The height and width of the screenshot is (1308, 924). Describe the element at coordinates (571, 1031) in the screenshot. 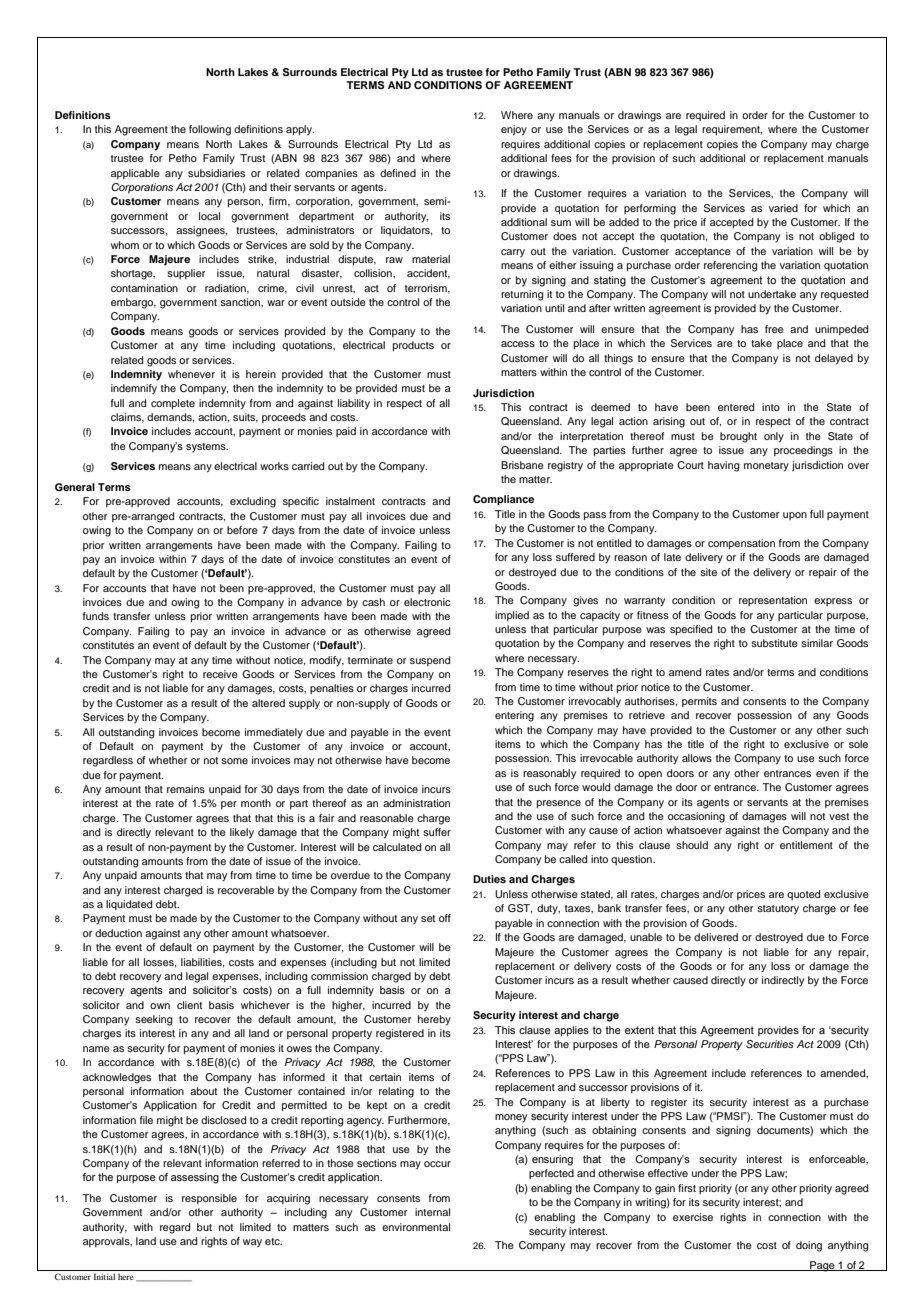

I see `applies` at that location.
